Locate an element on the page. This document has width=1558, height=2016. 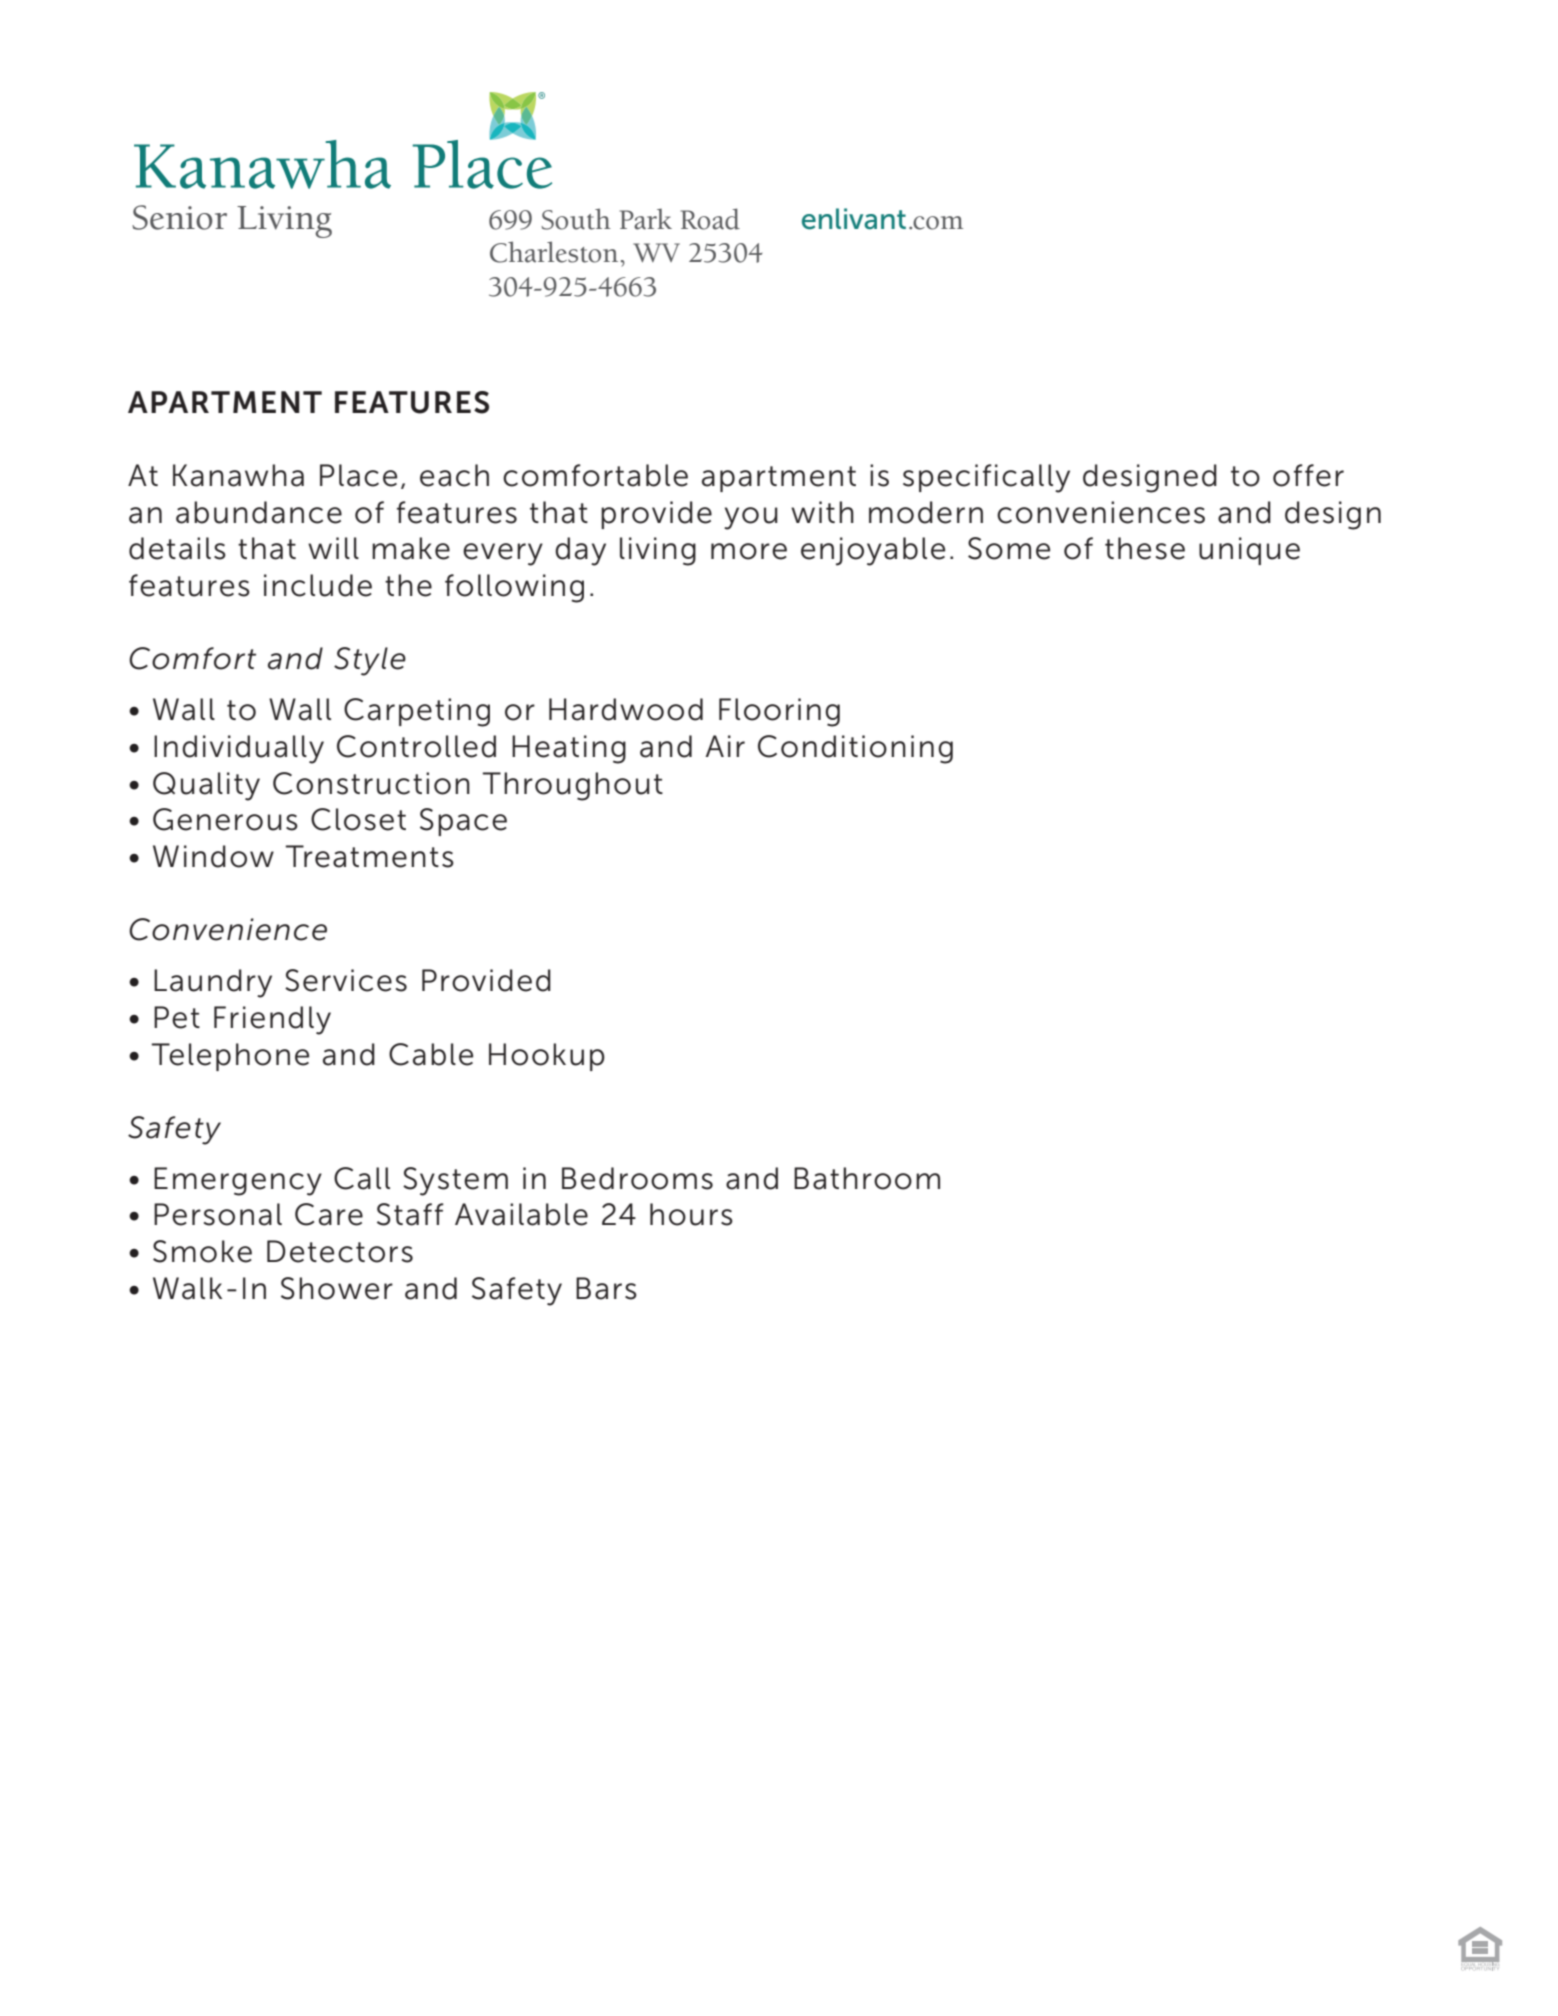
hours is located at coordinates (691, 1214).
